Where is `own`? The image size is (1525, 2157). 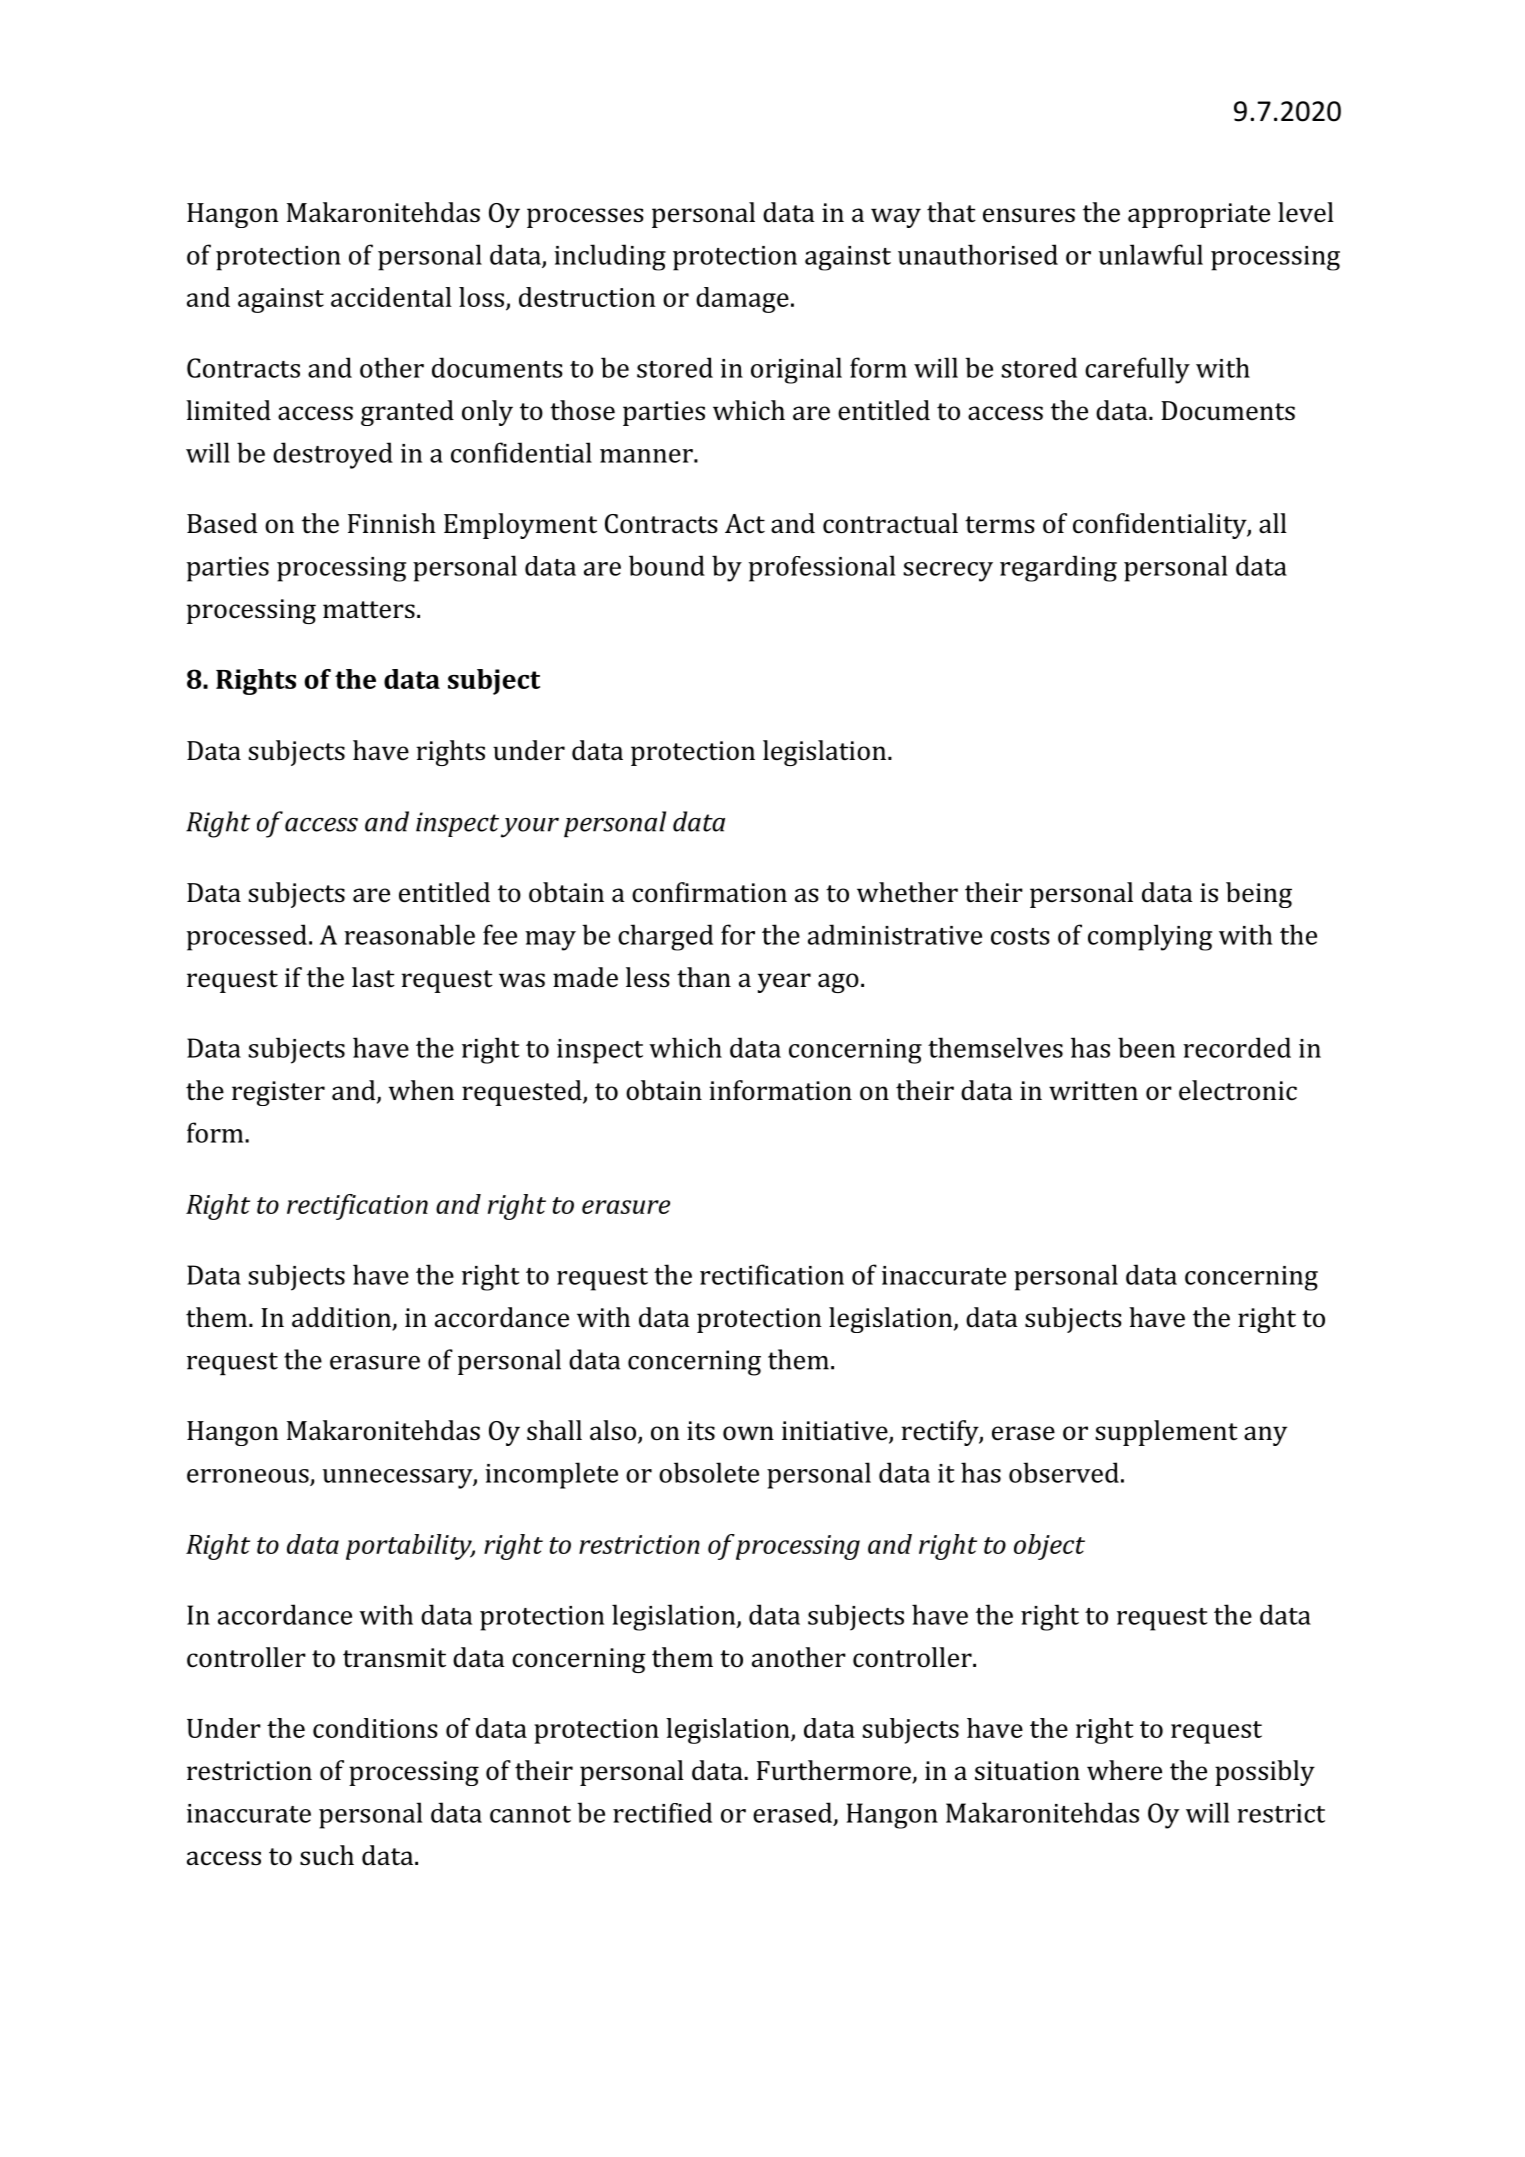
own is located at coordinates (748, 1433).
